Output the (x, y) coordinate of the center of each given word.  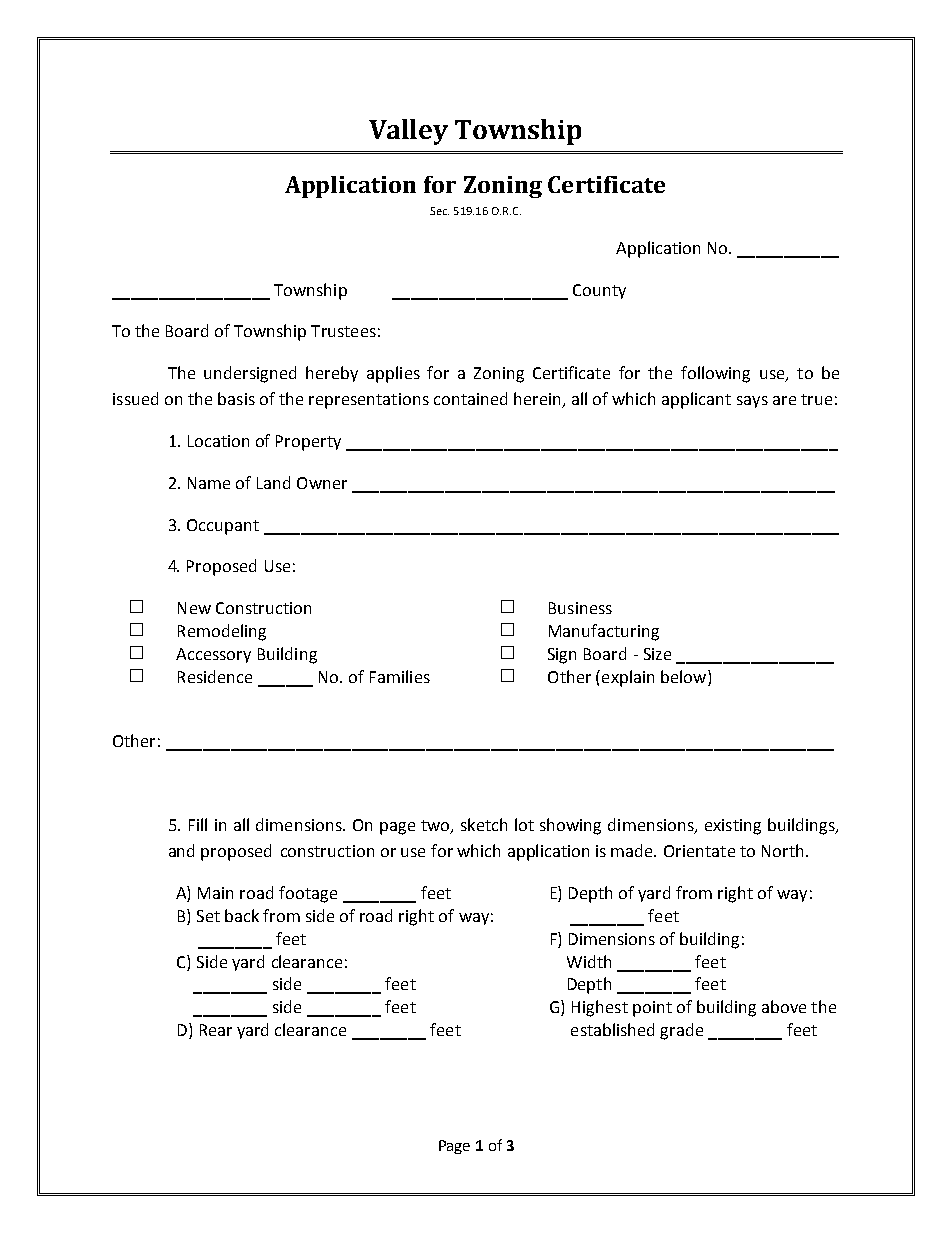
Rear (216, 1030)
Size (657, 654)
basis (236, 398)
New (194, 608)
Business (580, 608)
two (436, 827)
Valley (408, 132)
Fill (198, 824)
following (715, 374)
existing (733, 827)
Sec (439, 211)
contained (470, 398)
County (599, 291)
